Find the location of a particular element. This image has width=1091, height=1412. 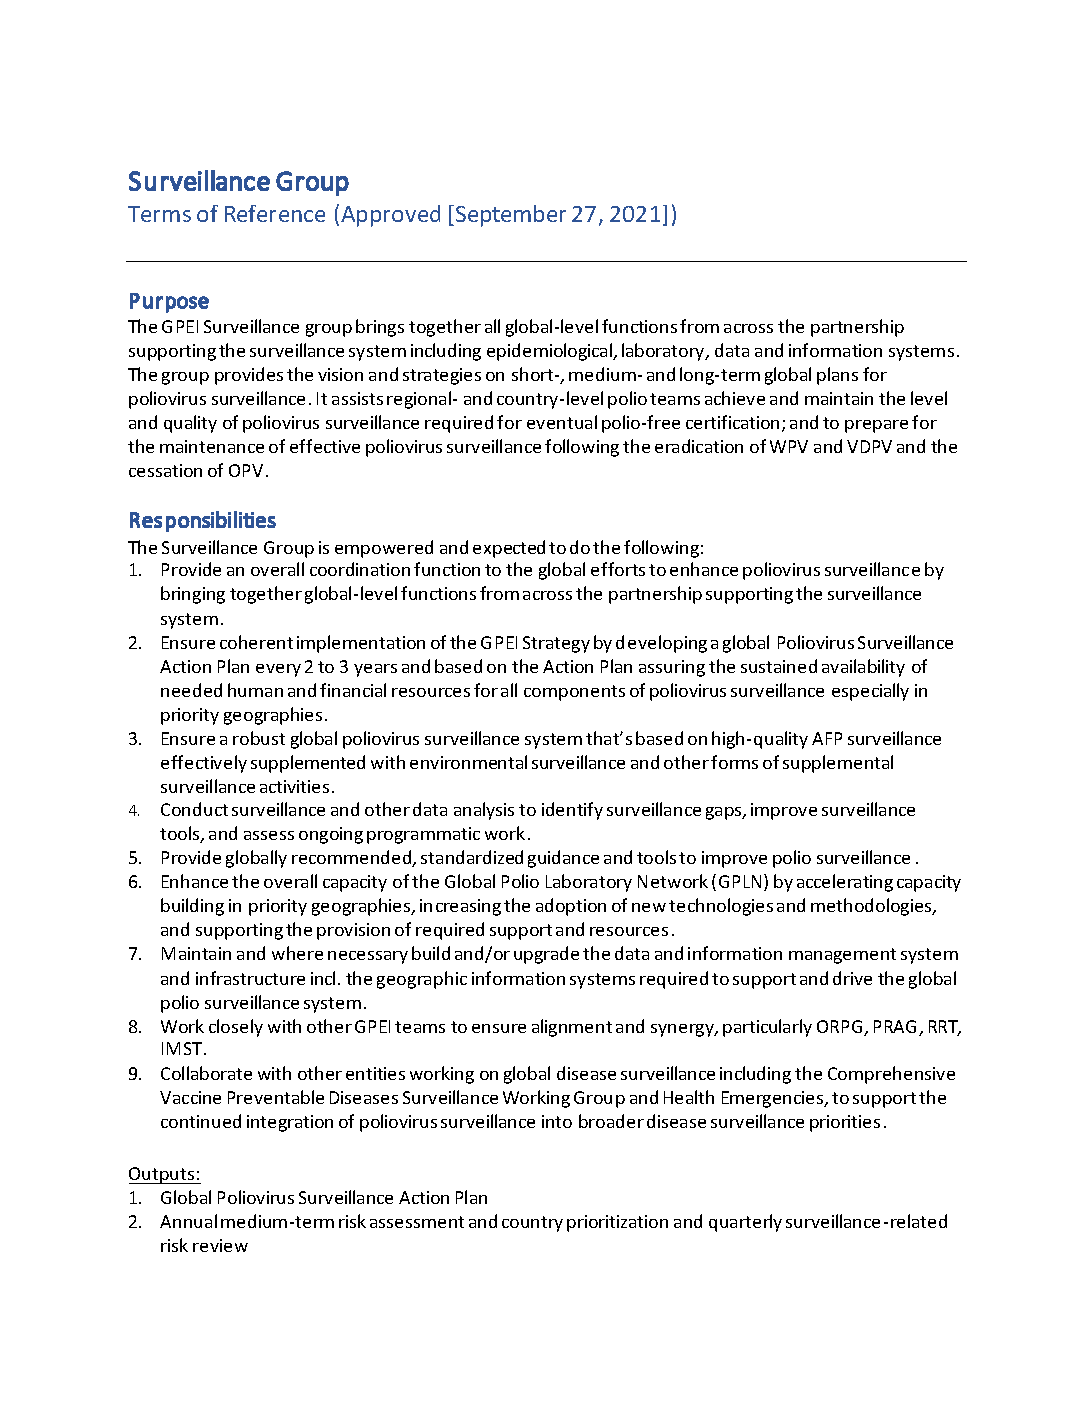

components is located at coordinates (574, 693).
